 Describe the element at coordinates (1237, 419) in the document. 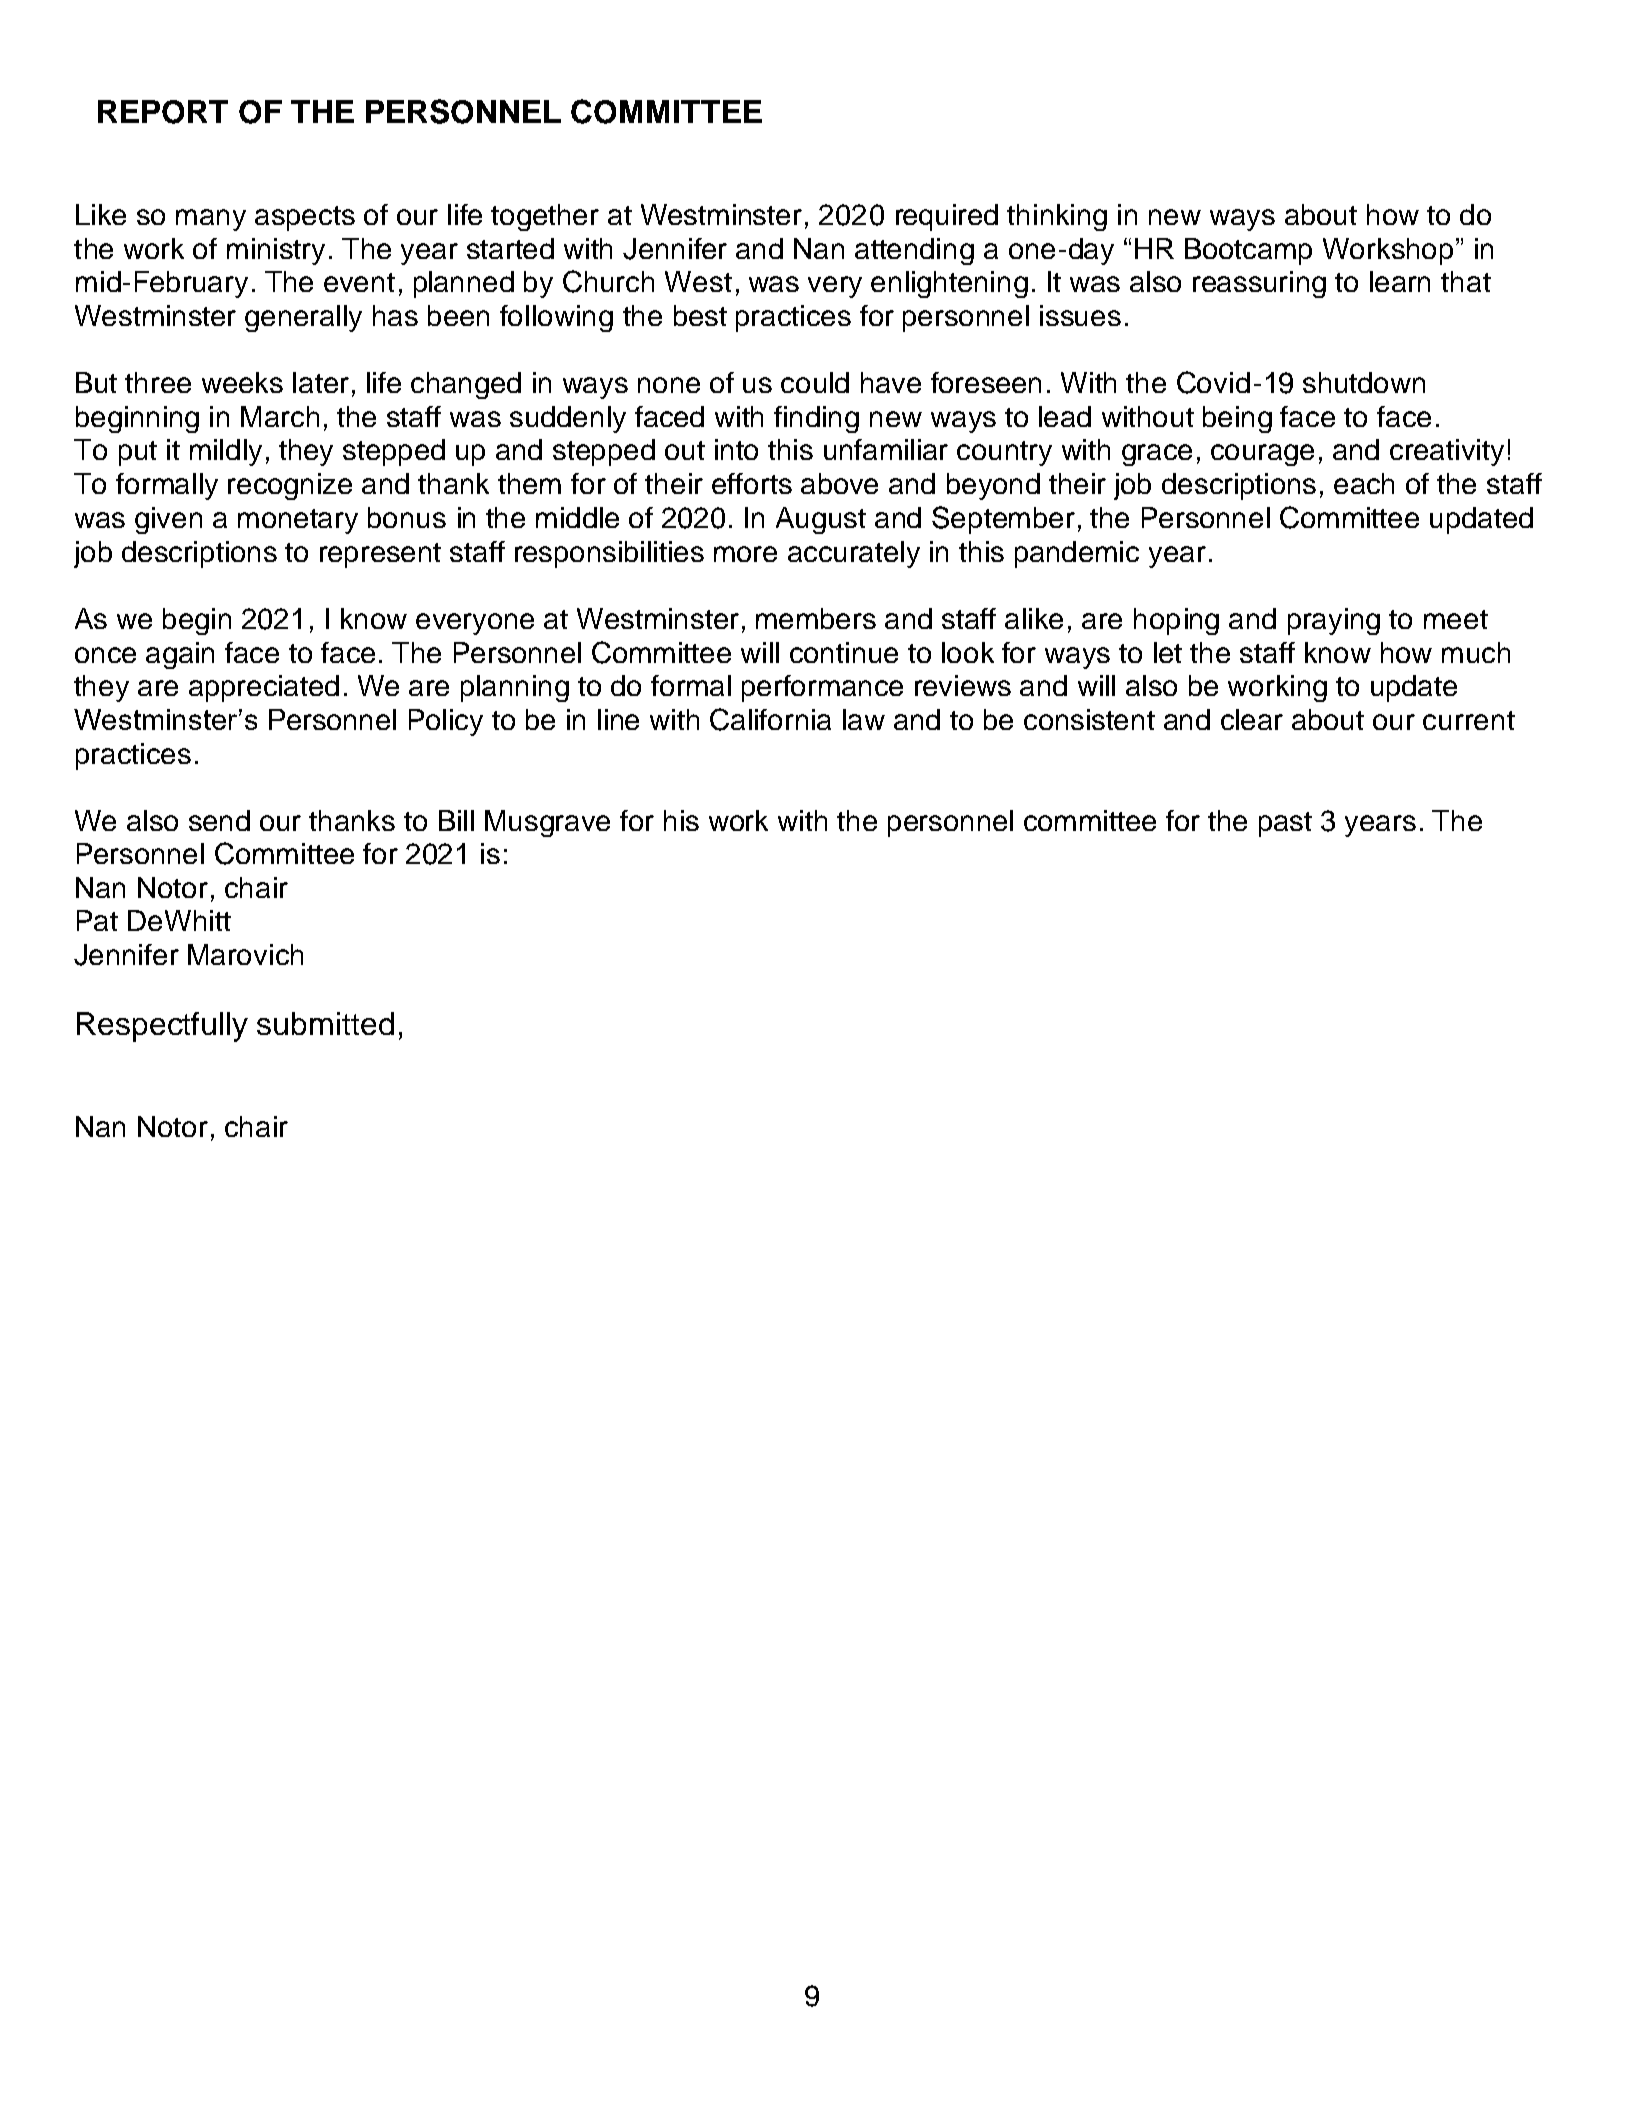

I see `being` at that location.
